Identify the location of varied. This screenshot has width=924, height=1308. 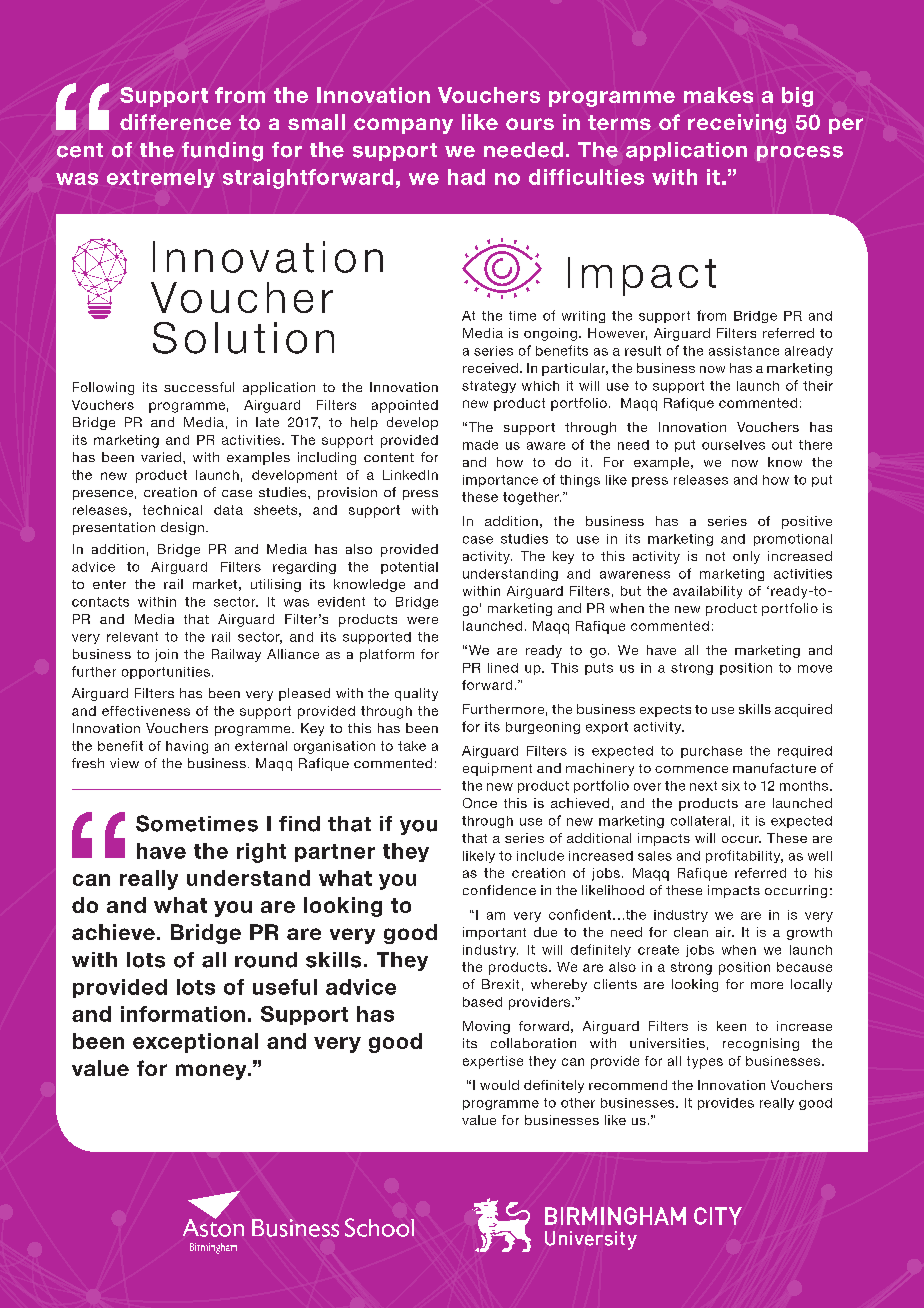
(161, 457).
